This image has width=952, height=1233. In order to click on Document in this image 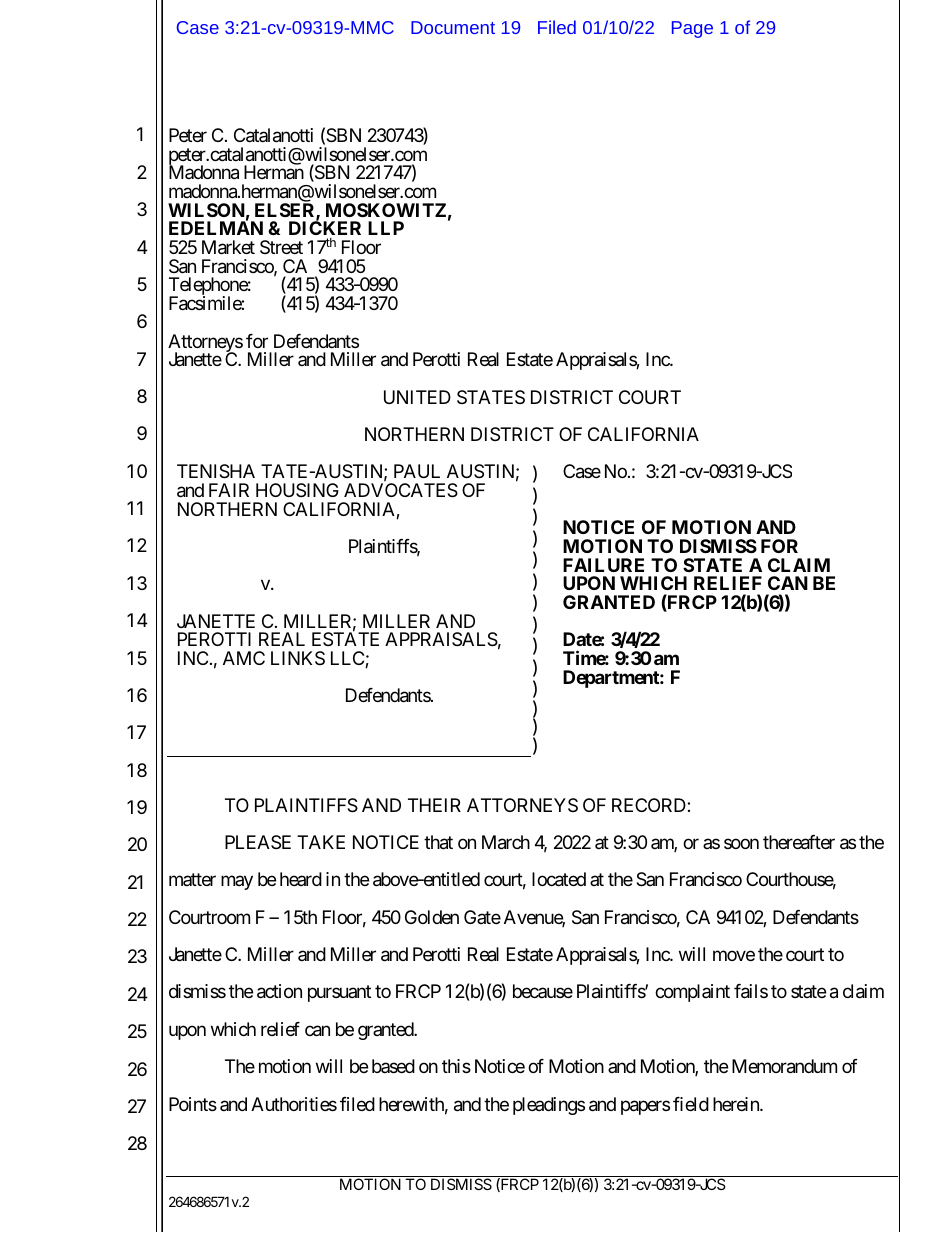, I will do `click(453, 27)`.
